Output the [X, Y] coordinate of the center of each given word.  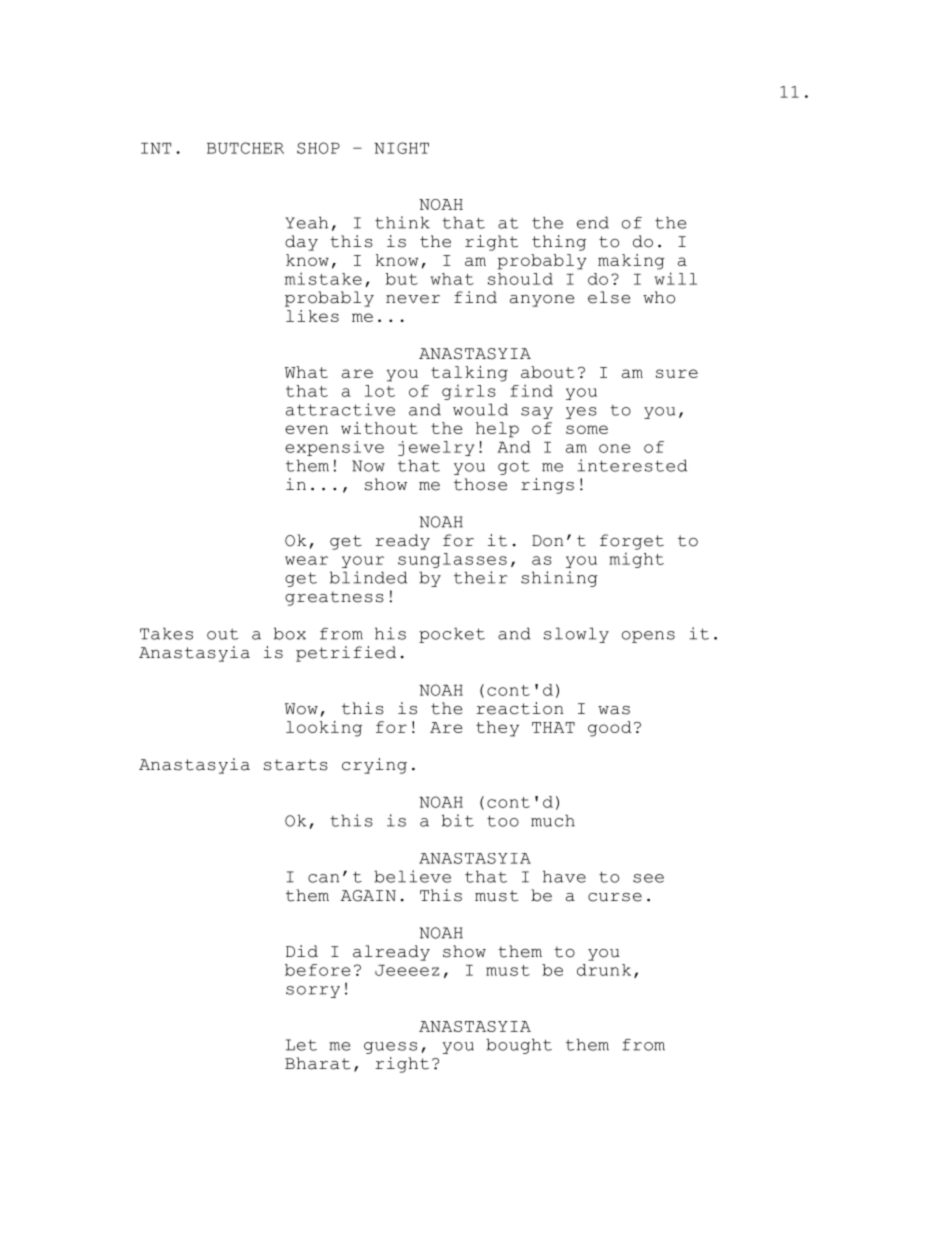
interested [632, 465]
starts [296, 765]
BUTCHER [245, 148]
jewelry [436, 448]
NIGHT [401, 148]
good [610, 729]
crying [374, 766]
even [306, 429]
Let [301, 1045]
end [593, 222]
